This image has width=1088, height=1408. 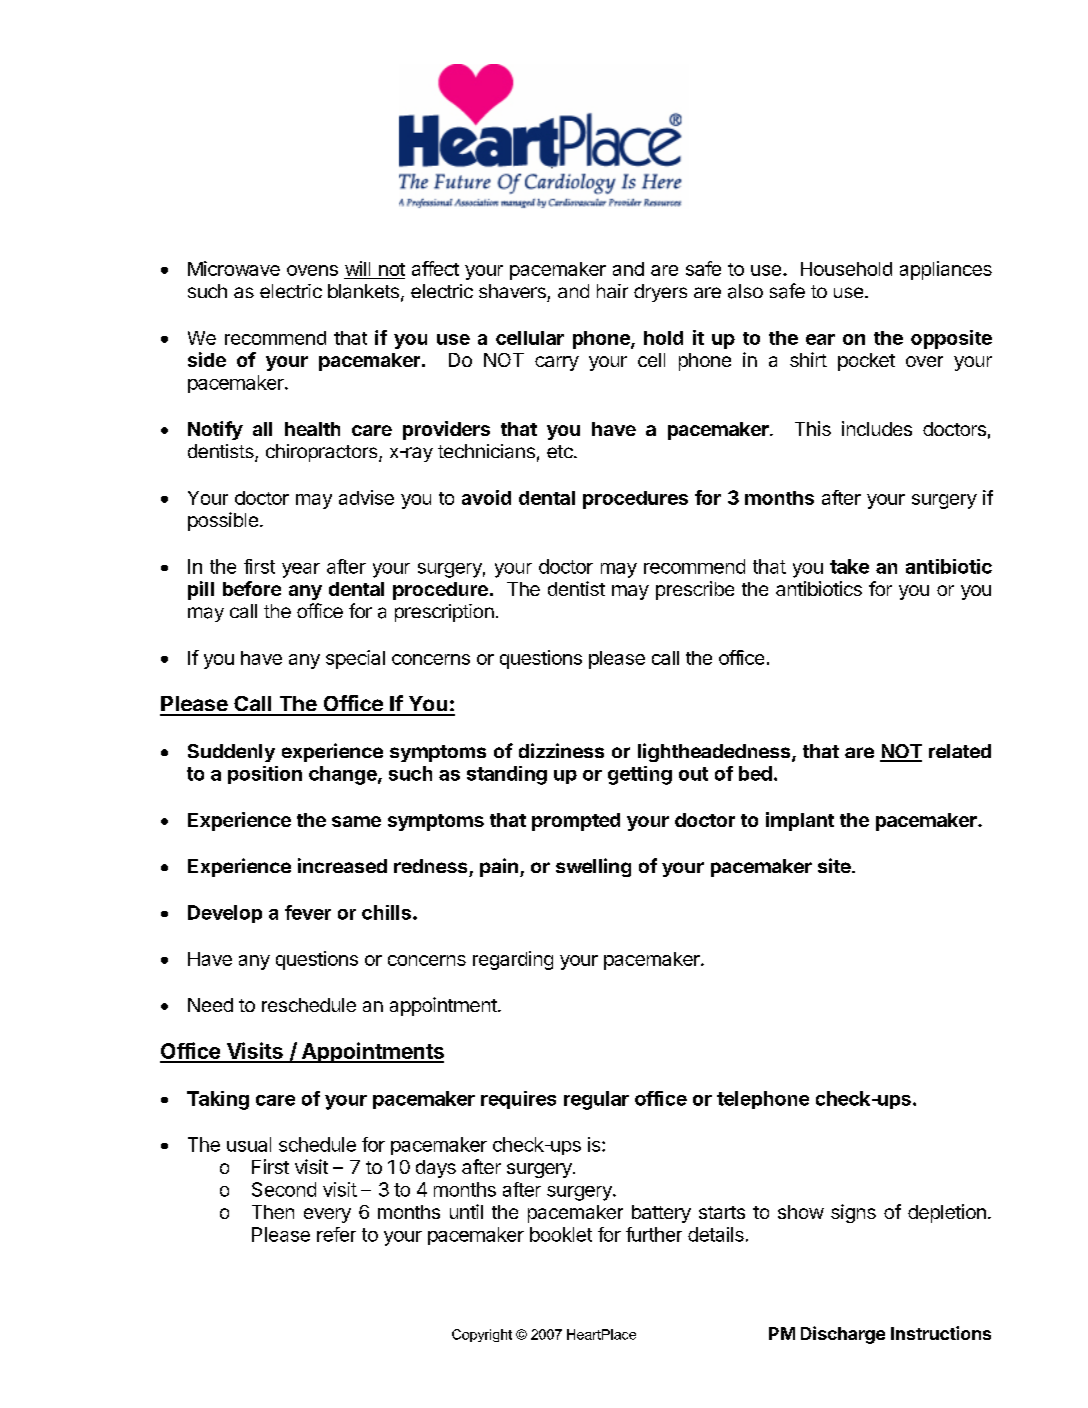 I want to click on Discharge, so click(x=843, y=1335).
